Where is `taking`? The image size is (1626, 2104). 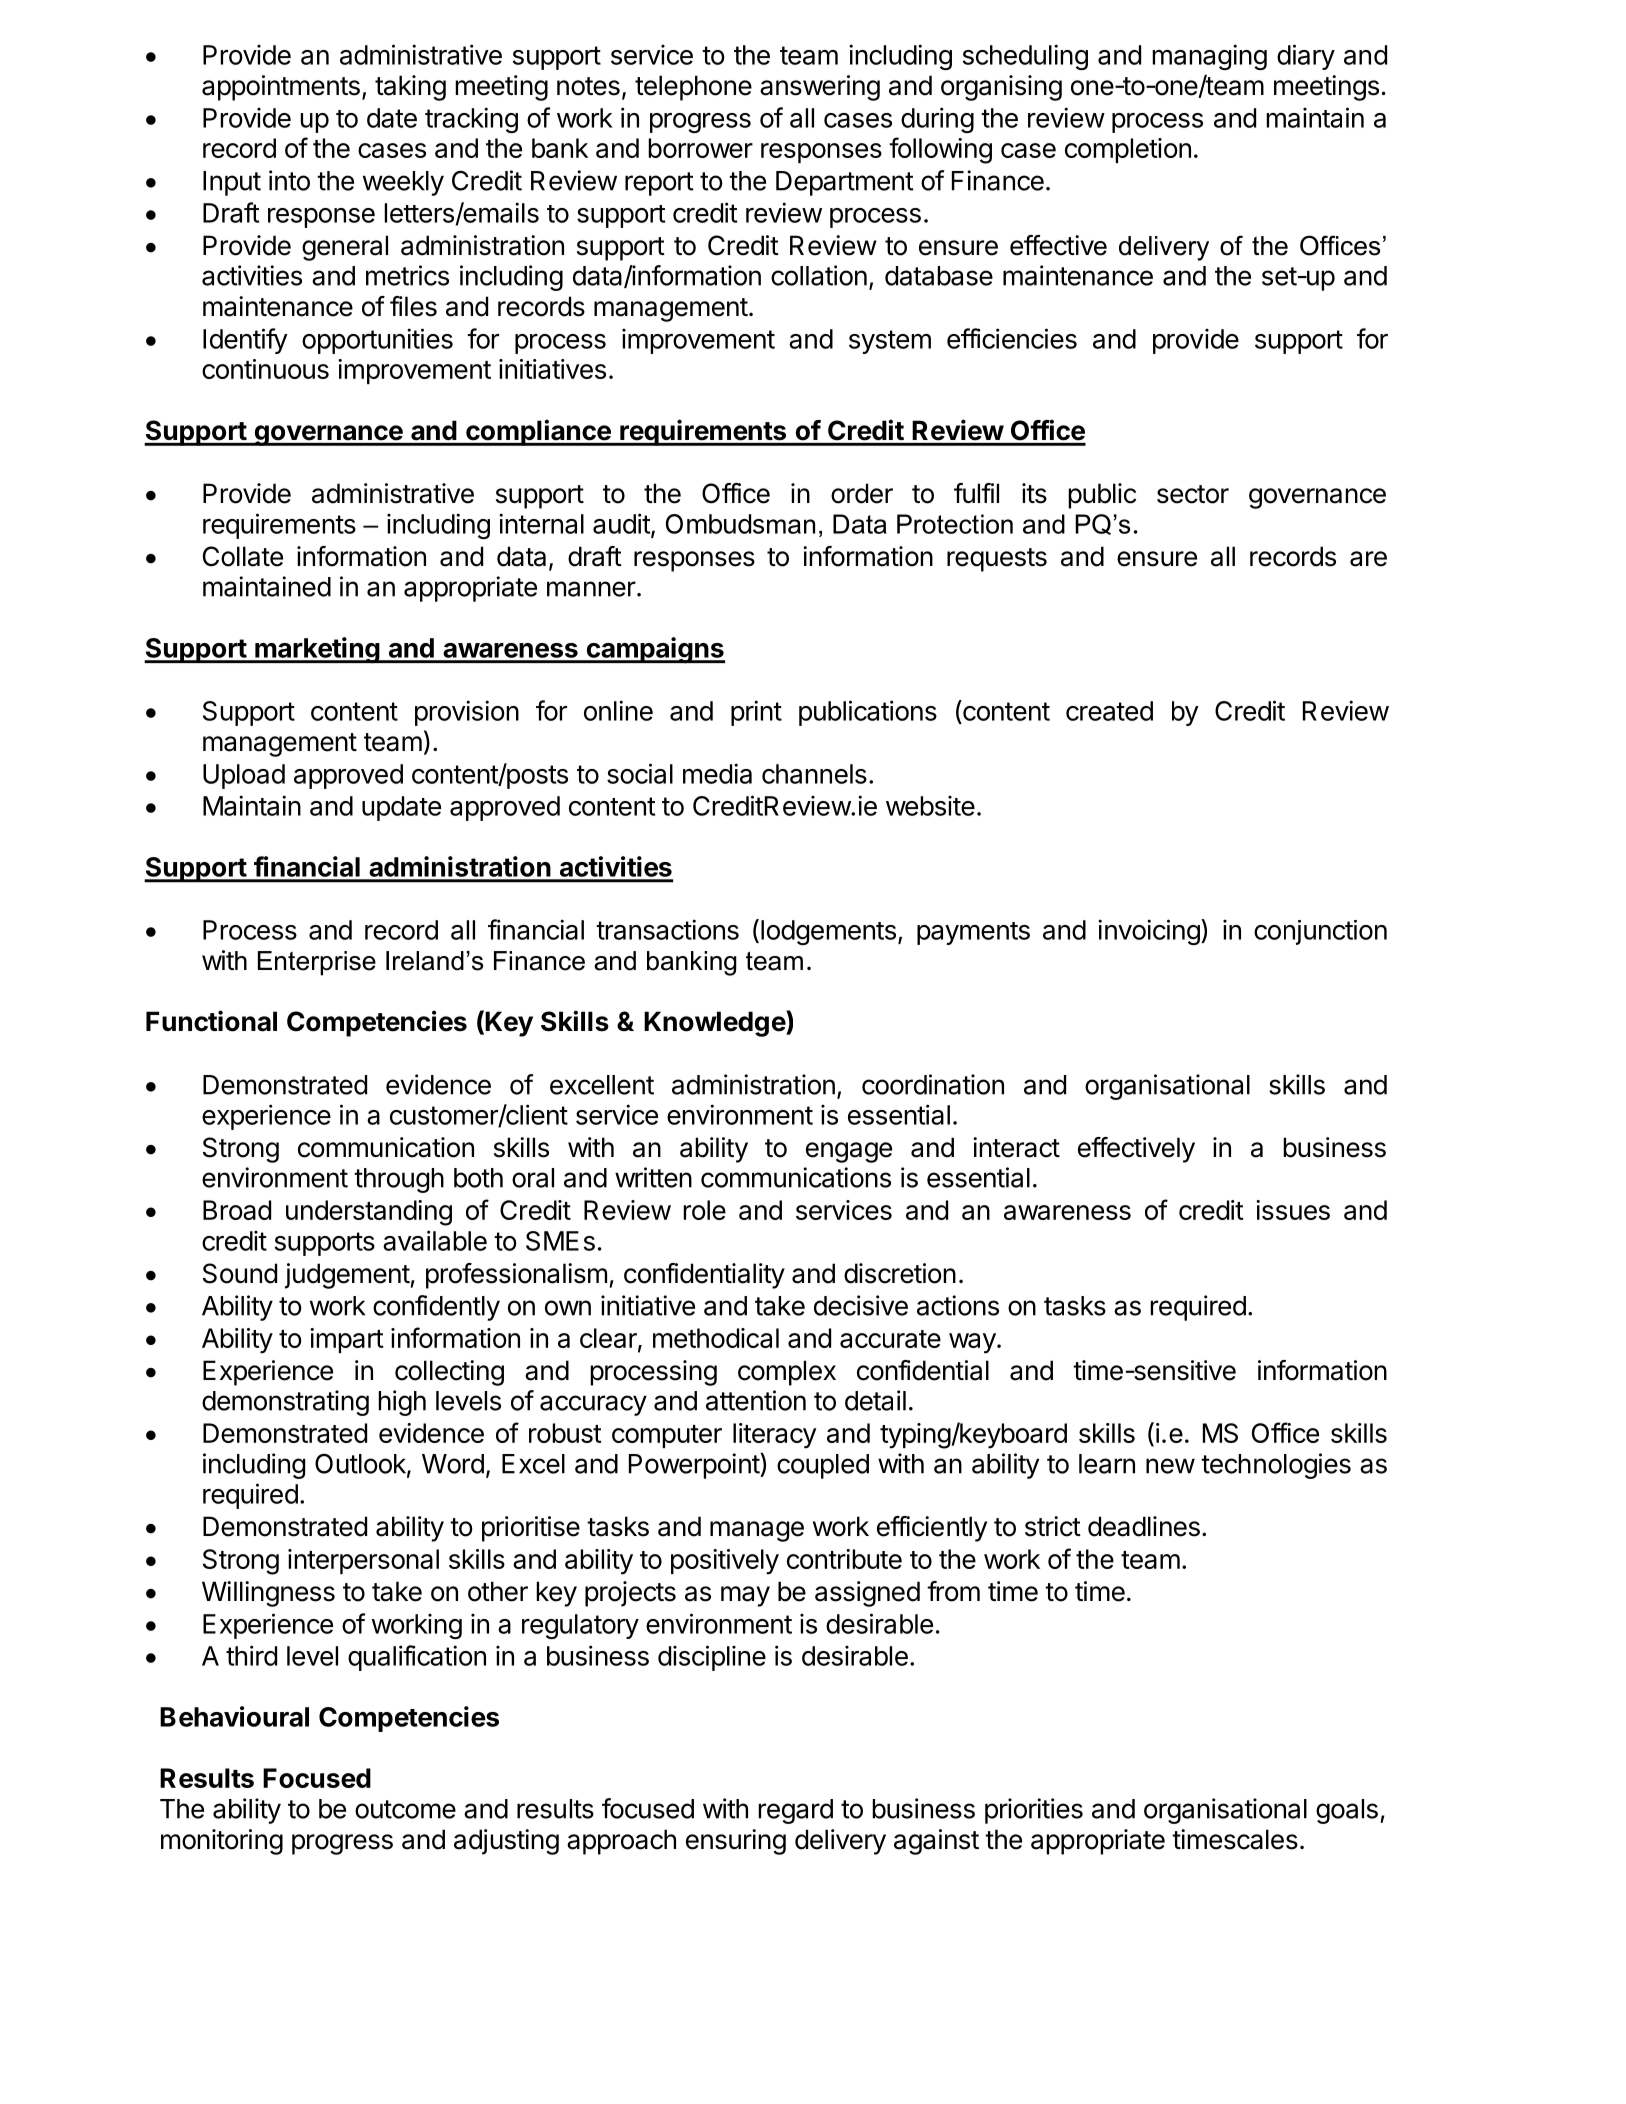
taking is located at coordinates (410, 88).
